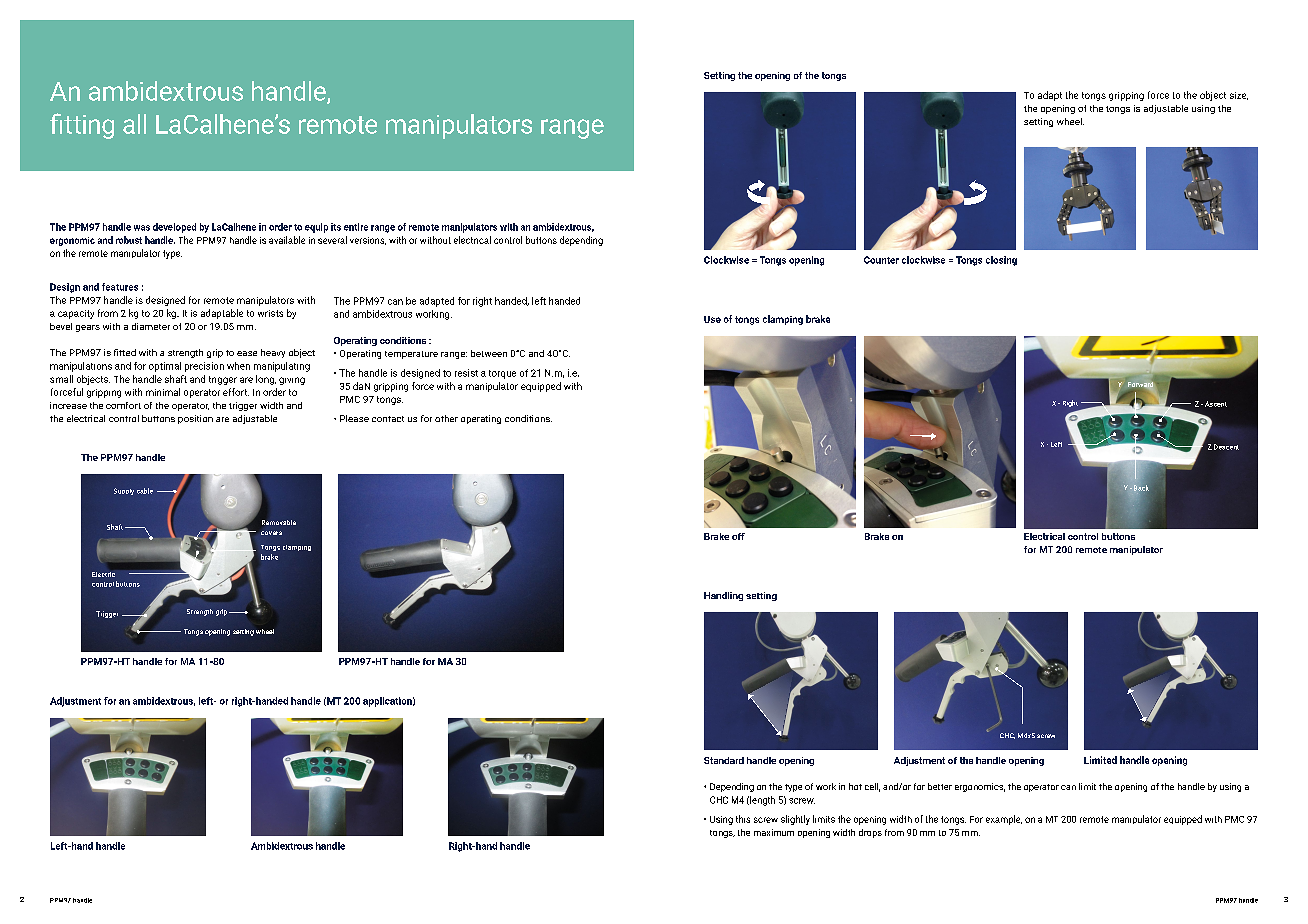 The image size is (1308, 924). What do you see at coordinates (1239, 96) in the document?
I see `size` at bounding box center [1239, 96].
